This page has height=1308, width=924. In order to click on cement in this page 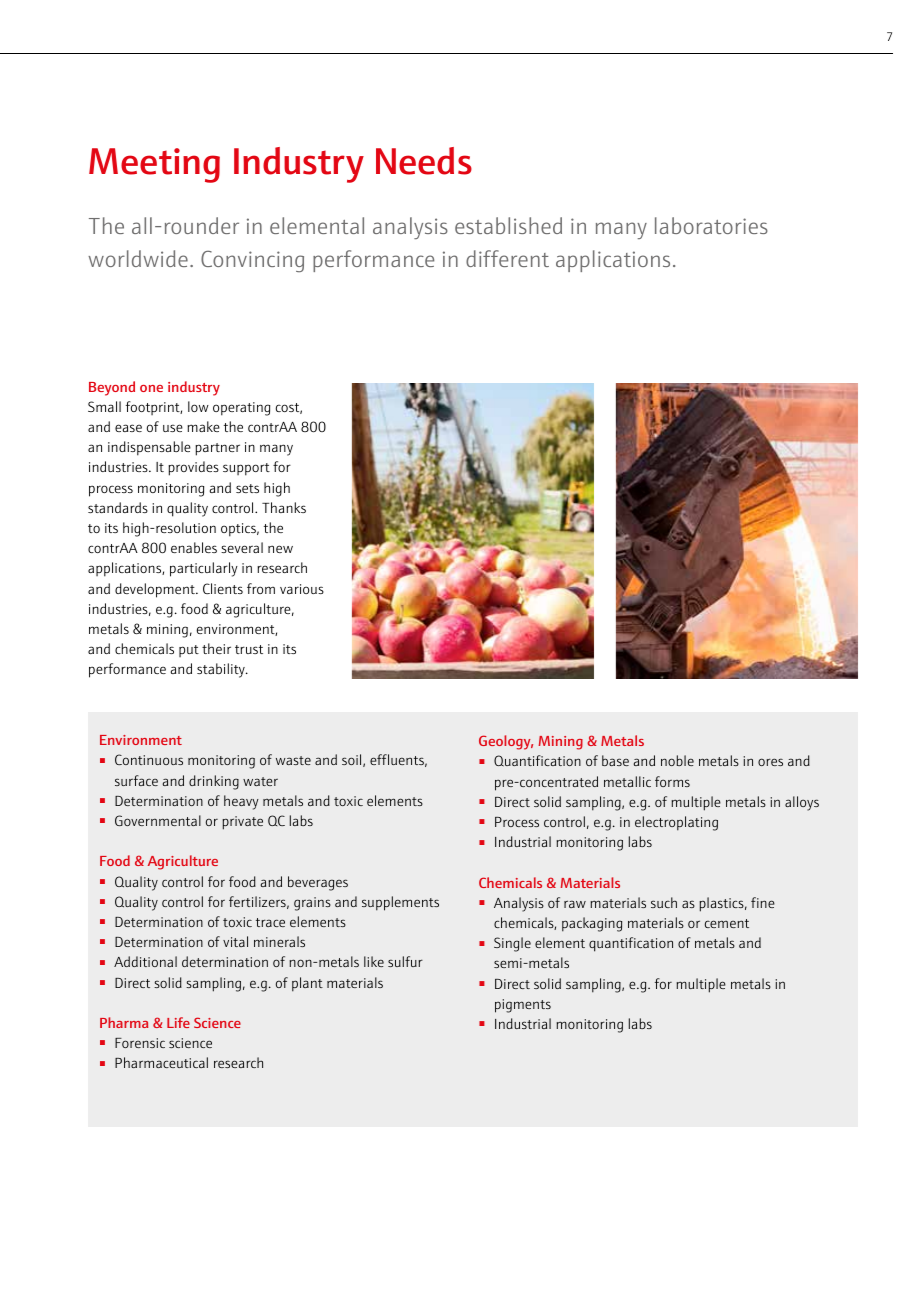, I will do `click(727, 923)`.
